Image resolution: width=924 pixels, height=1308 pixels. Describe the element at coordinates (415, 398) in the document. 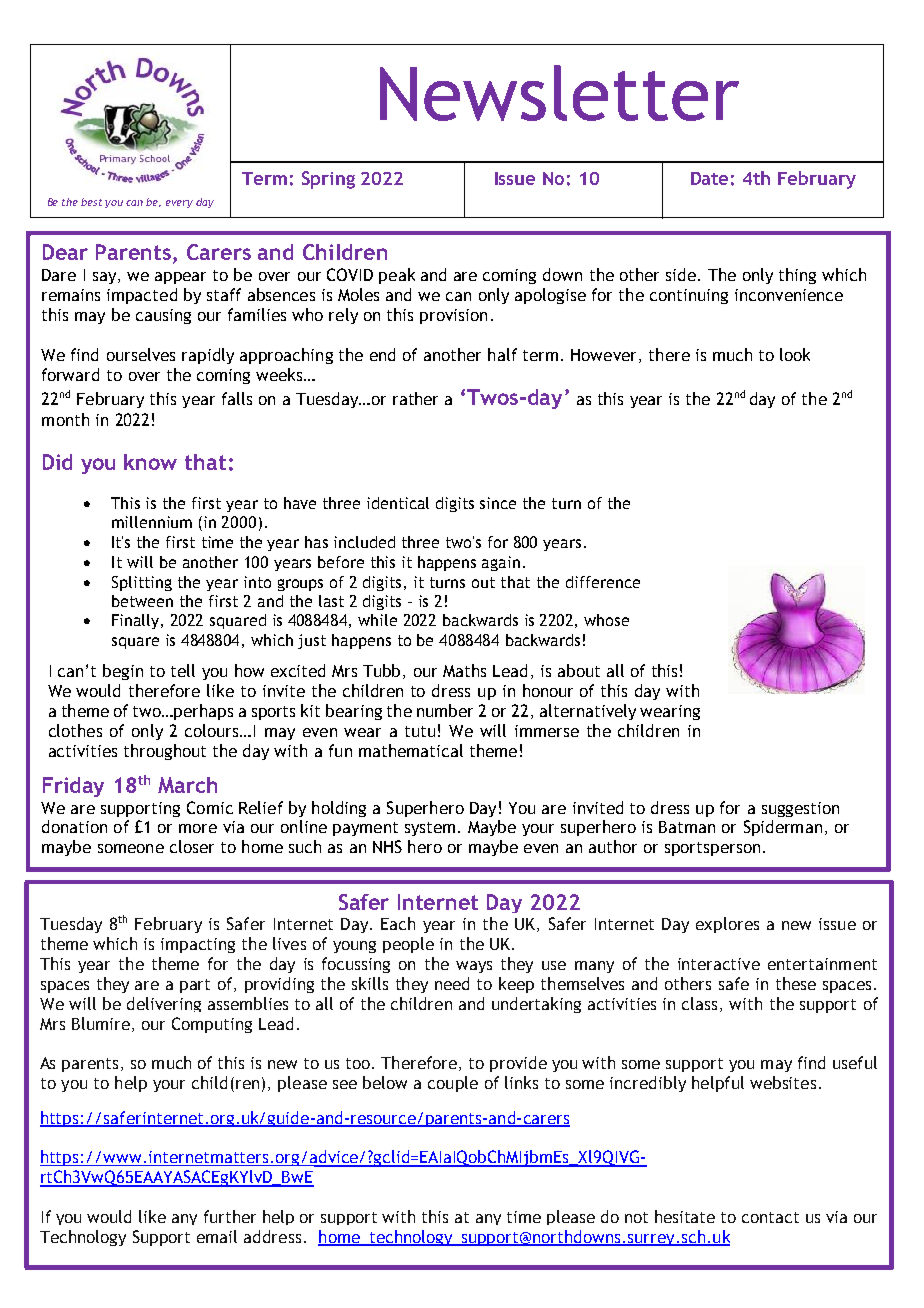

I see `rather` at that location.
